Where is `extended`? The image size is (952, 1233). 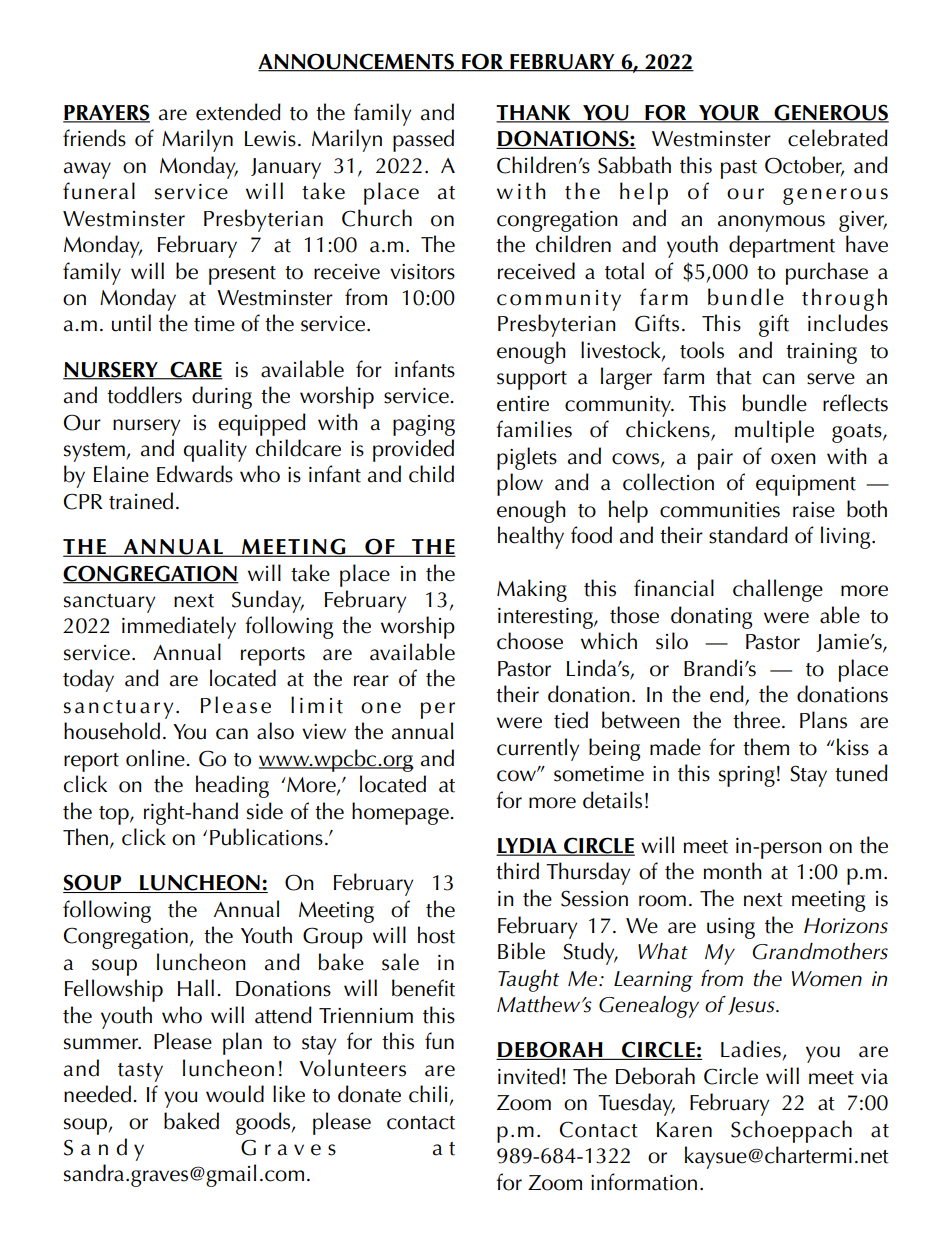 extended is located at coordinates (238, 112).
